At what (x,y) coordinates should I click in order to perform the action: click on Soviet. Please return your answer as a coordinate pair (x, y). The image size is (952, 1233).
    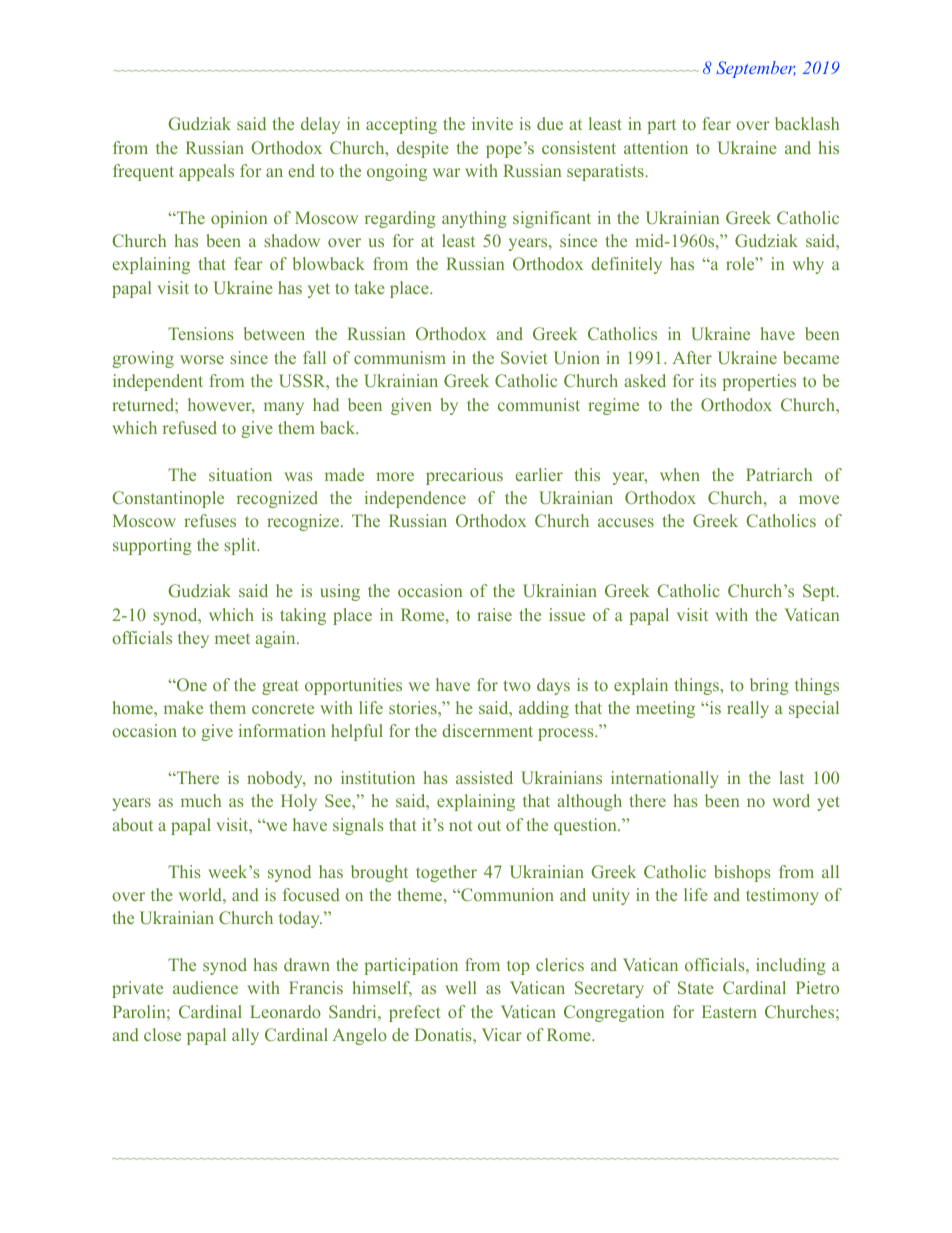
    Looking at the image, I should click on (524, 357).
